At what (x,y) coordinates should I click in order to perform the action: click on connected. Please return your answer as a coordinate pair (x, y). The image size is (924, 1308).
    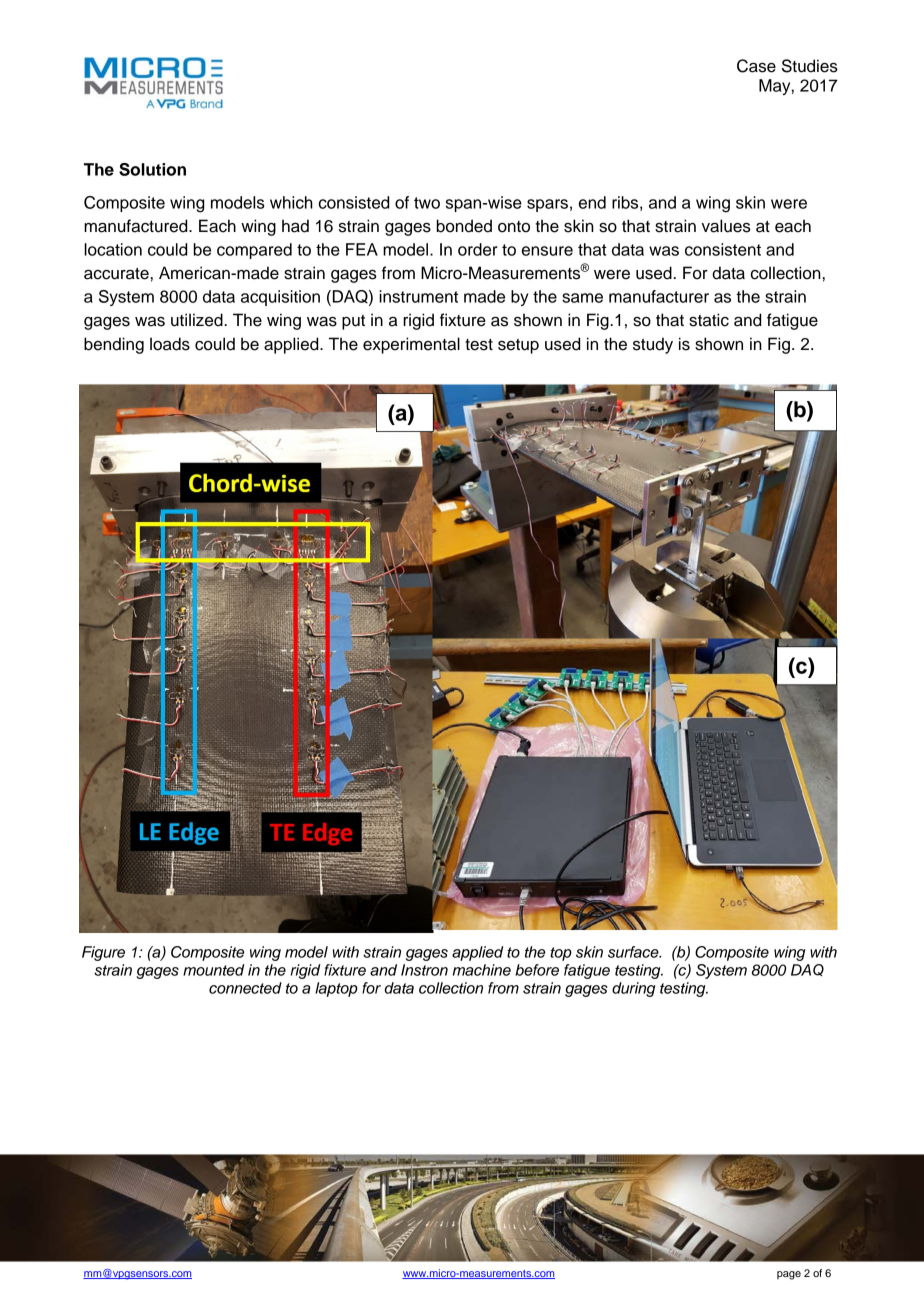
    Looking at the image, I should click on (245, 988).
